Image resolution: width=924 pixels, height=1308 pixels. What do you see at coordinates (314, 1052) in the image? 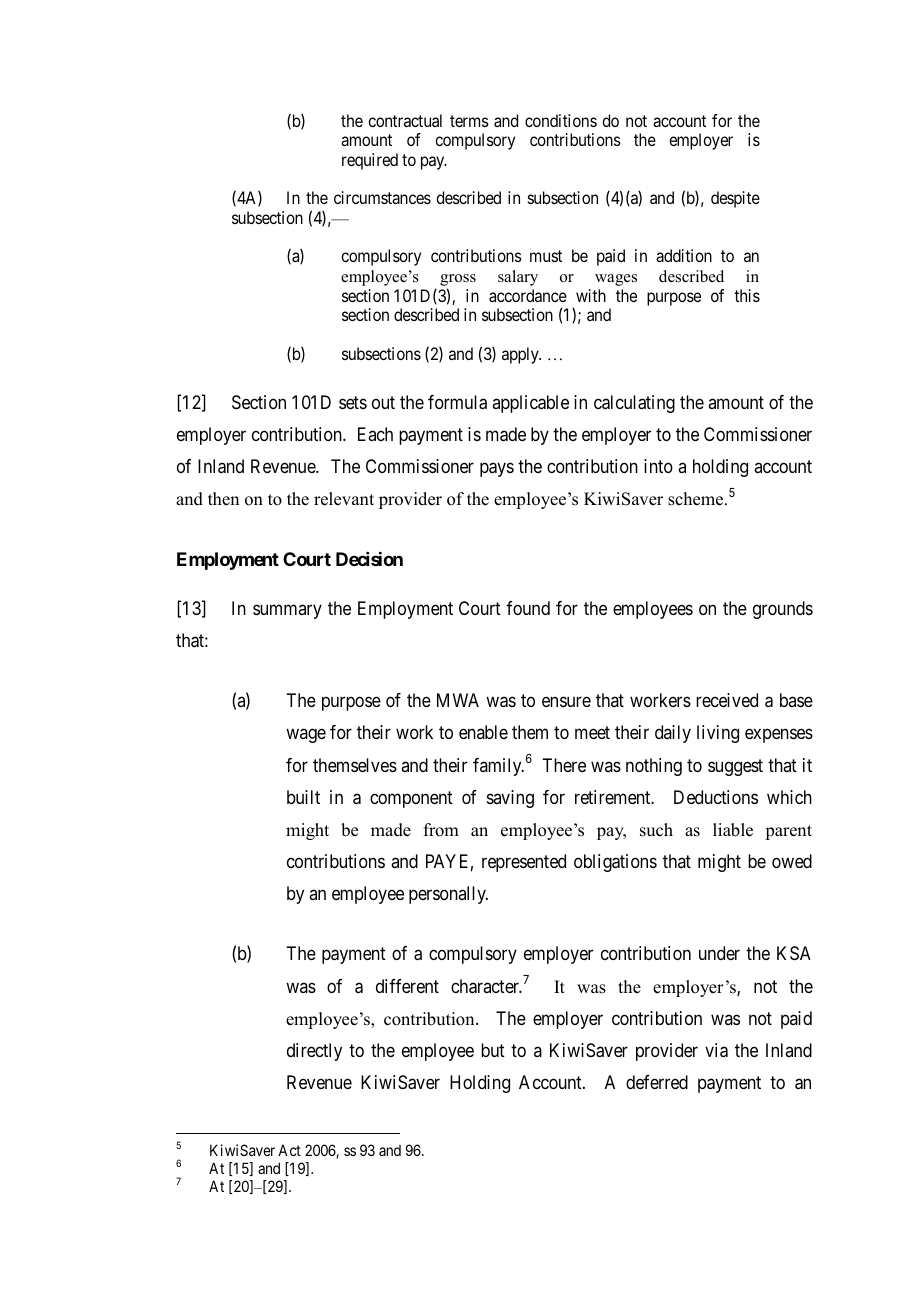
I see `directly` at bounding box center [314, 1052].
